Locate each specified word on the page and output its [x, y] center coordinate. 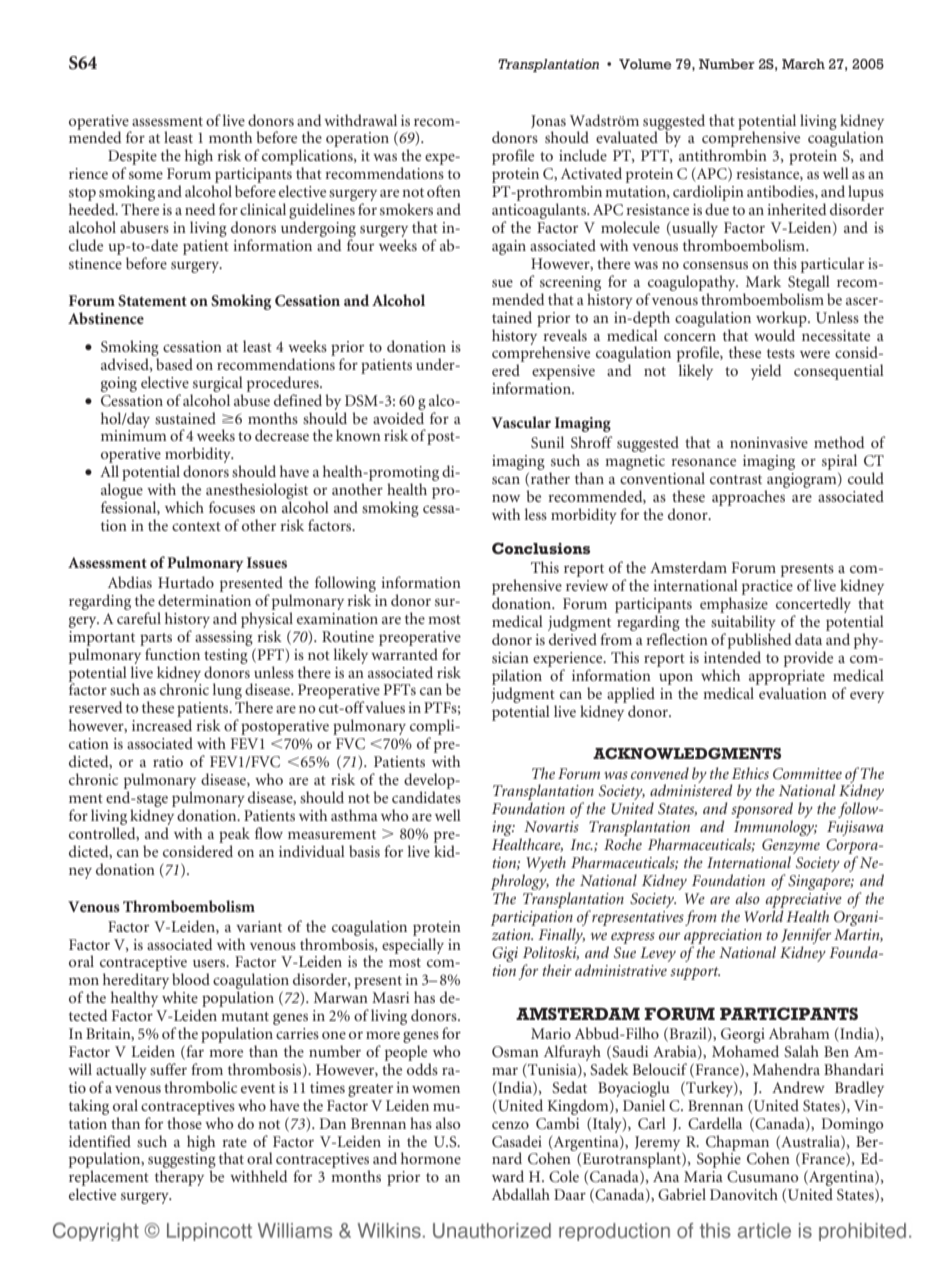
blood [191, 979]
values [385, 707]
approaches [748, 498]
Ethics [750, 773]
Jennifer [806, 936]
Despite [132, 159]
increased [162, 725]
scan [506, 480]
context [196, 526]
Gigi [505, 954]
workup [782, 319]
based [174, 364]
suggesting [182, 1162]
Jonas [548, 121]
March [803, 64]
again [509, 247]
